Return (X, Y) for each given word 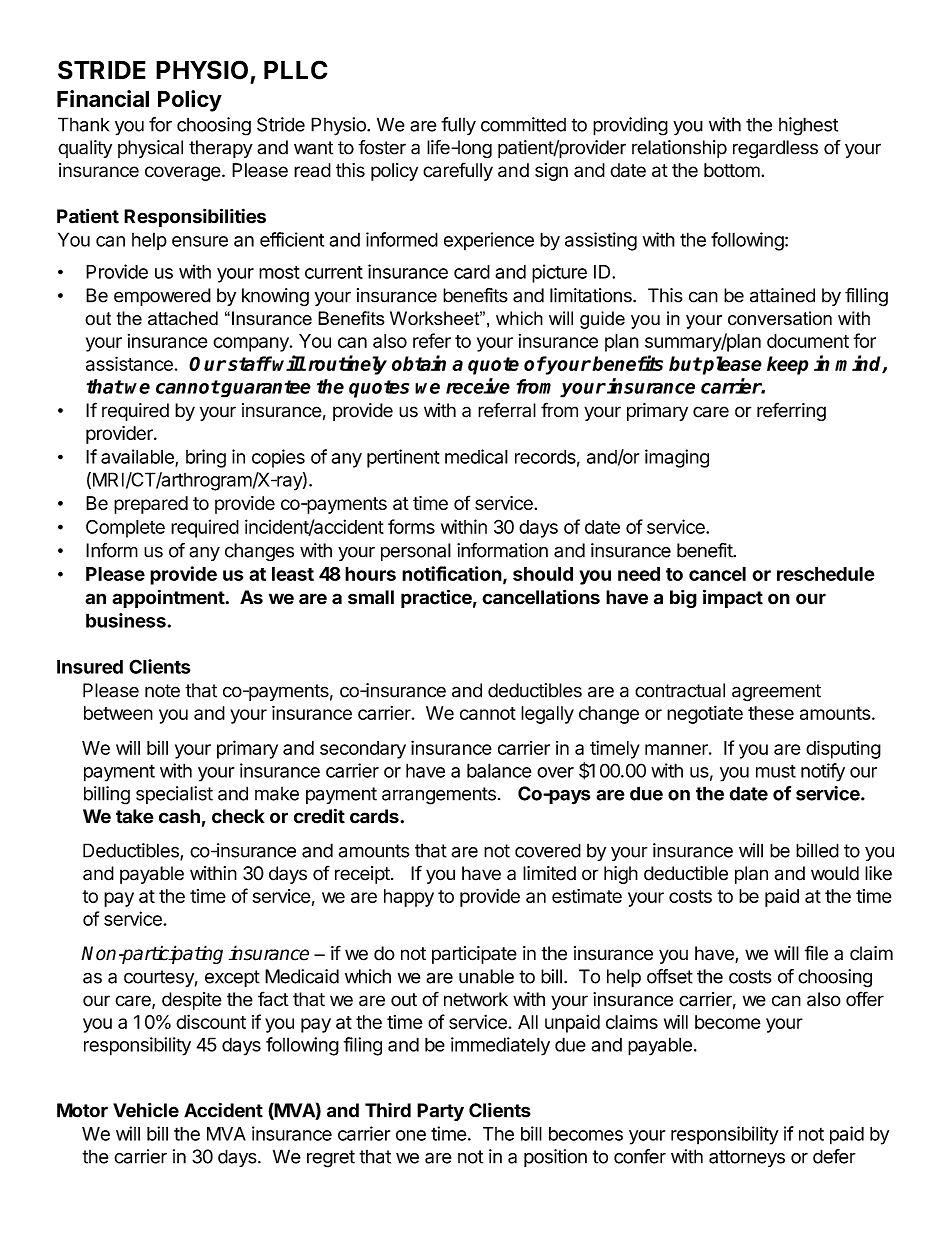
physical (150, 149)
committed (523, 124)
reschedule (826, 574)
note (162, 691)
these (771, 713)
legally (547, 715)
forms (411, 526)
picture (559, 273)
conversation (780, 318)
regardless (775, 149)
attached (183, 318)
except (232, 978)
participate (474, 955)
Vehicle (146, 1110)
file (816, 953)
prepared (151, 505)
